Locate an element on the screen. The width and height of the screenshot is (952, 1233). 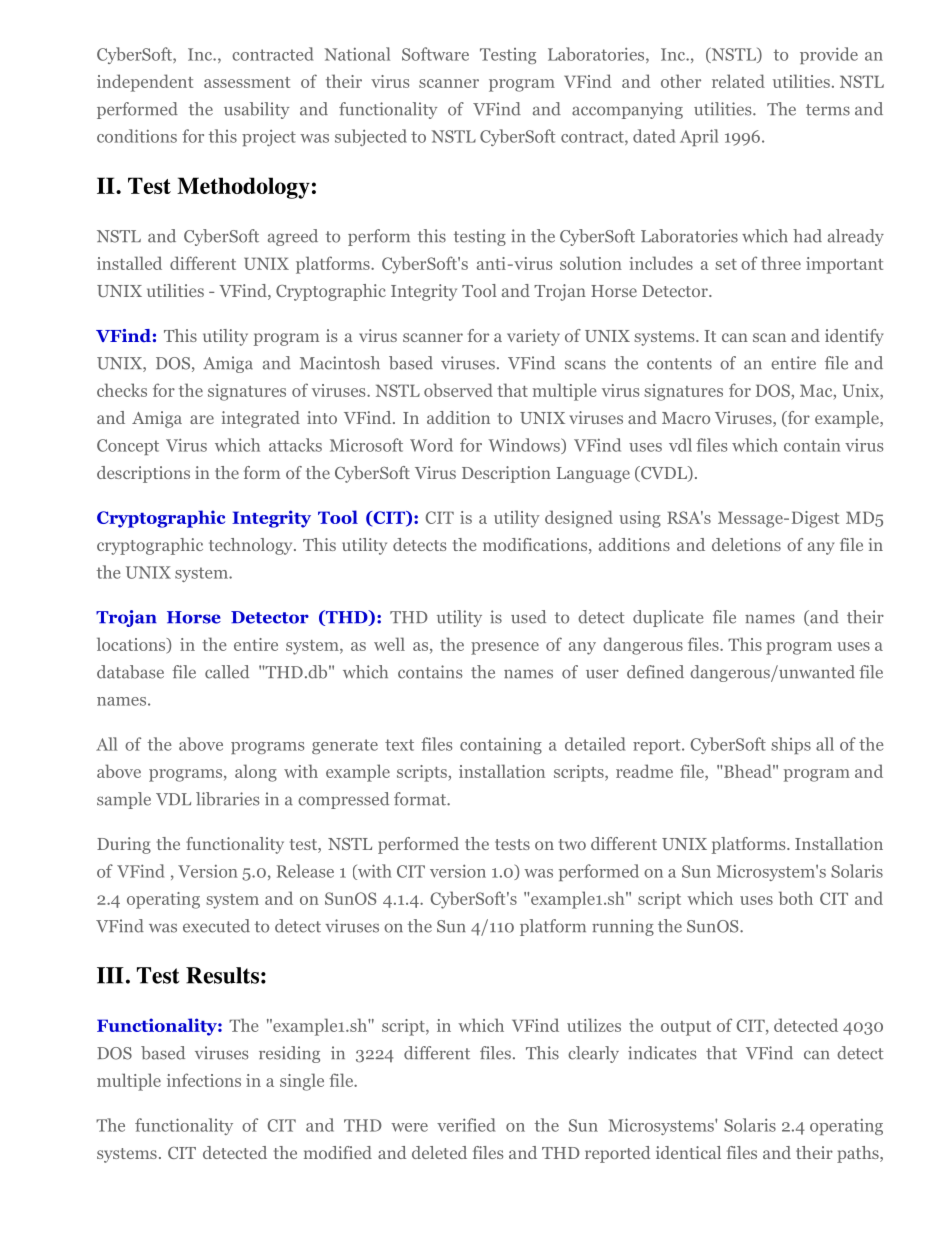
assessment is located at coordinates (247, 82).
